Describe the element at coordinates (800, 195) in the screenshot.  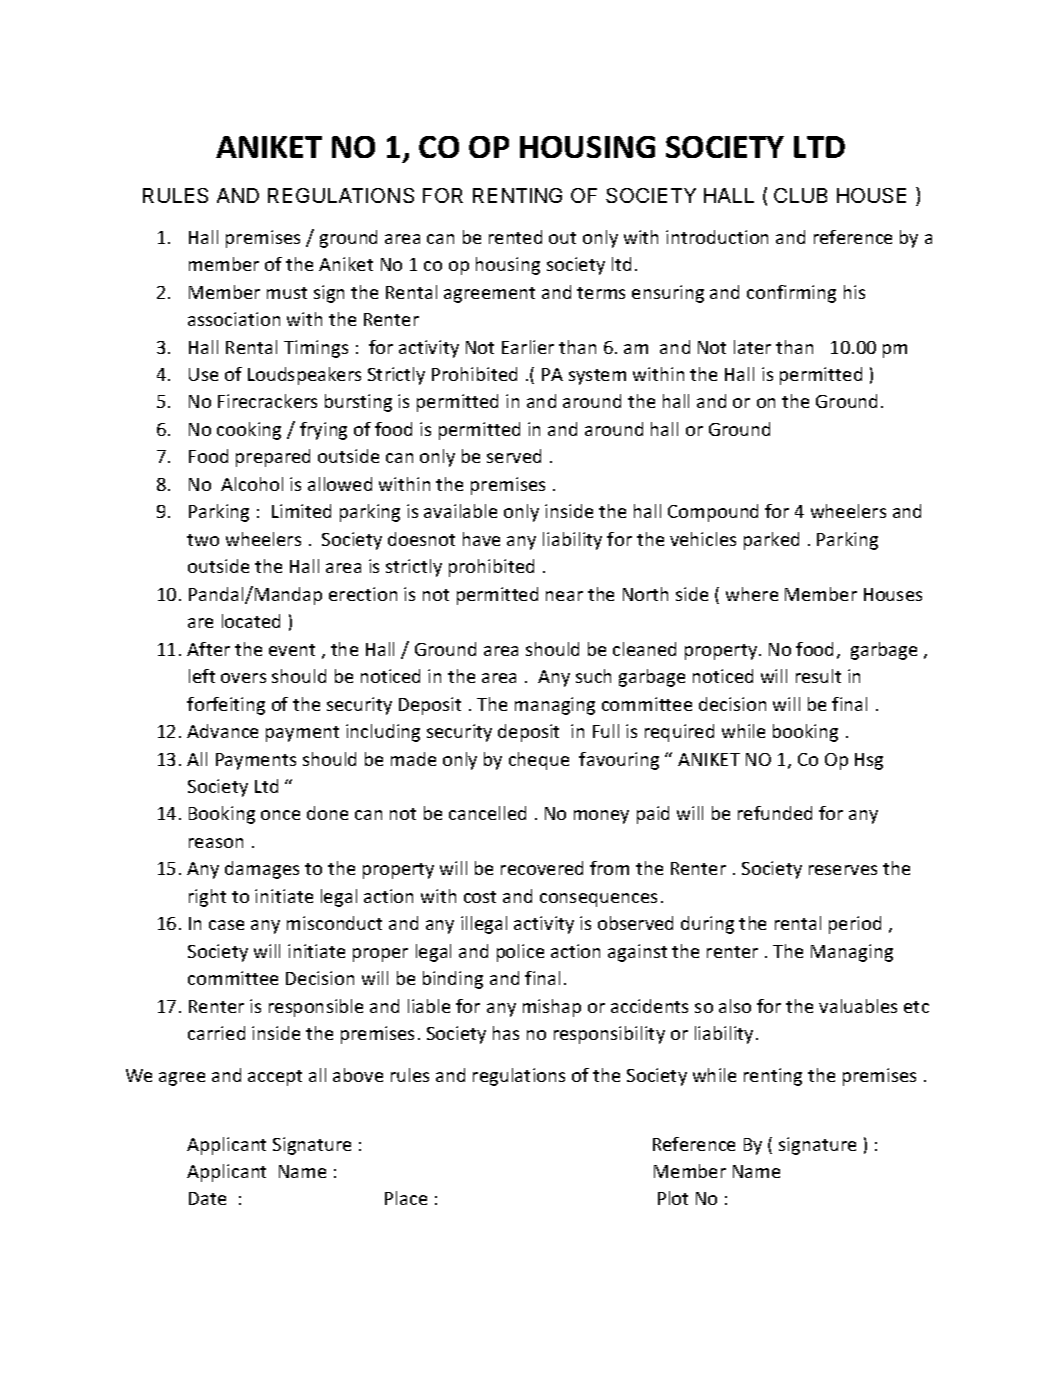
I see `CLUB` at that location.
